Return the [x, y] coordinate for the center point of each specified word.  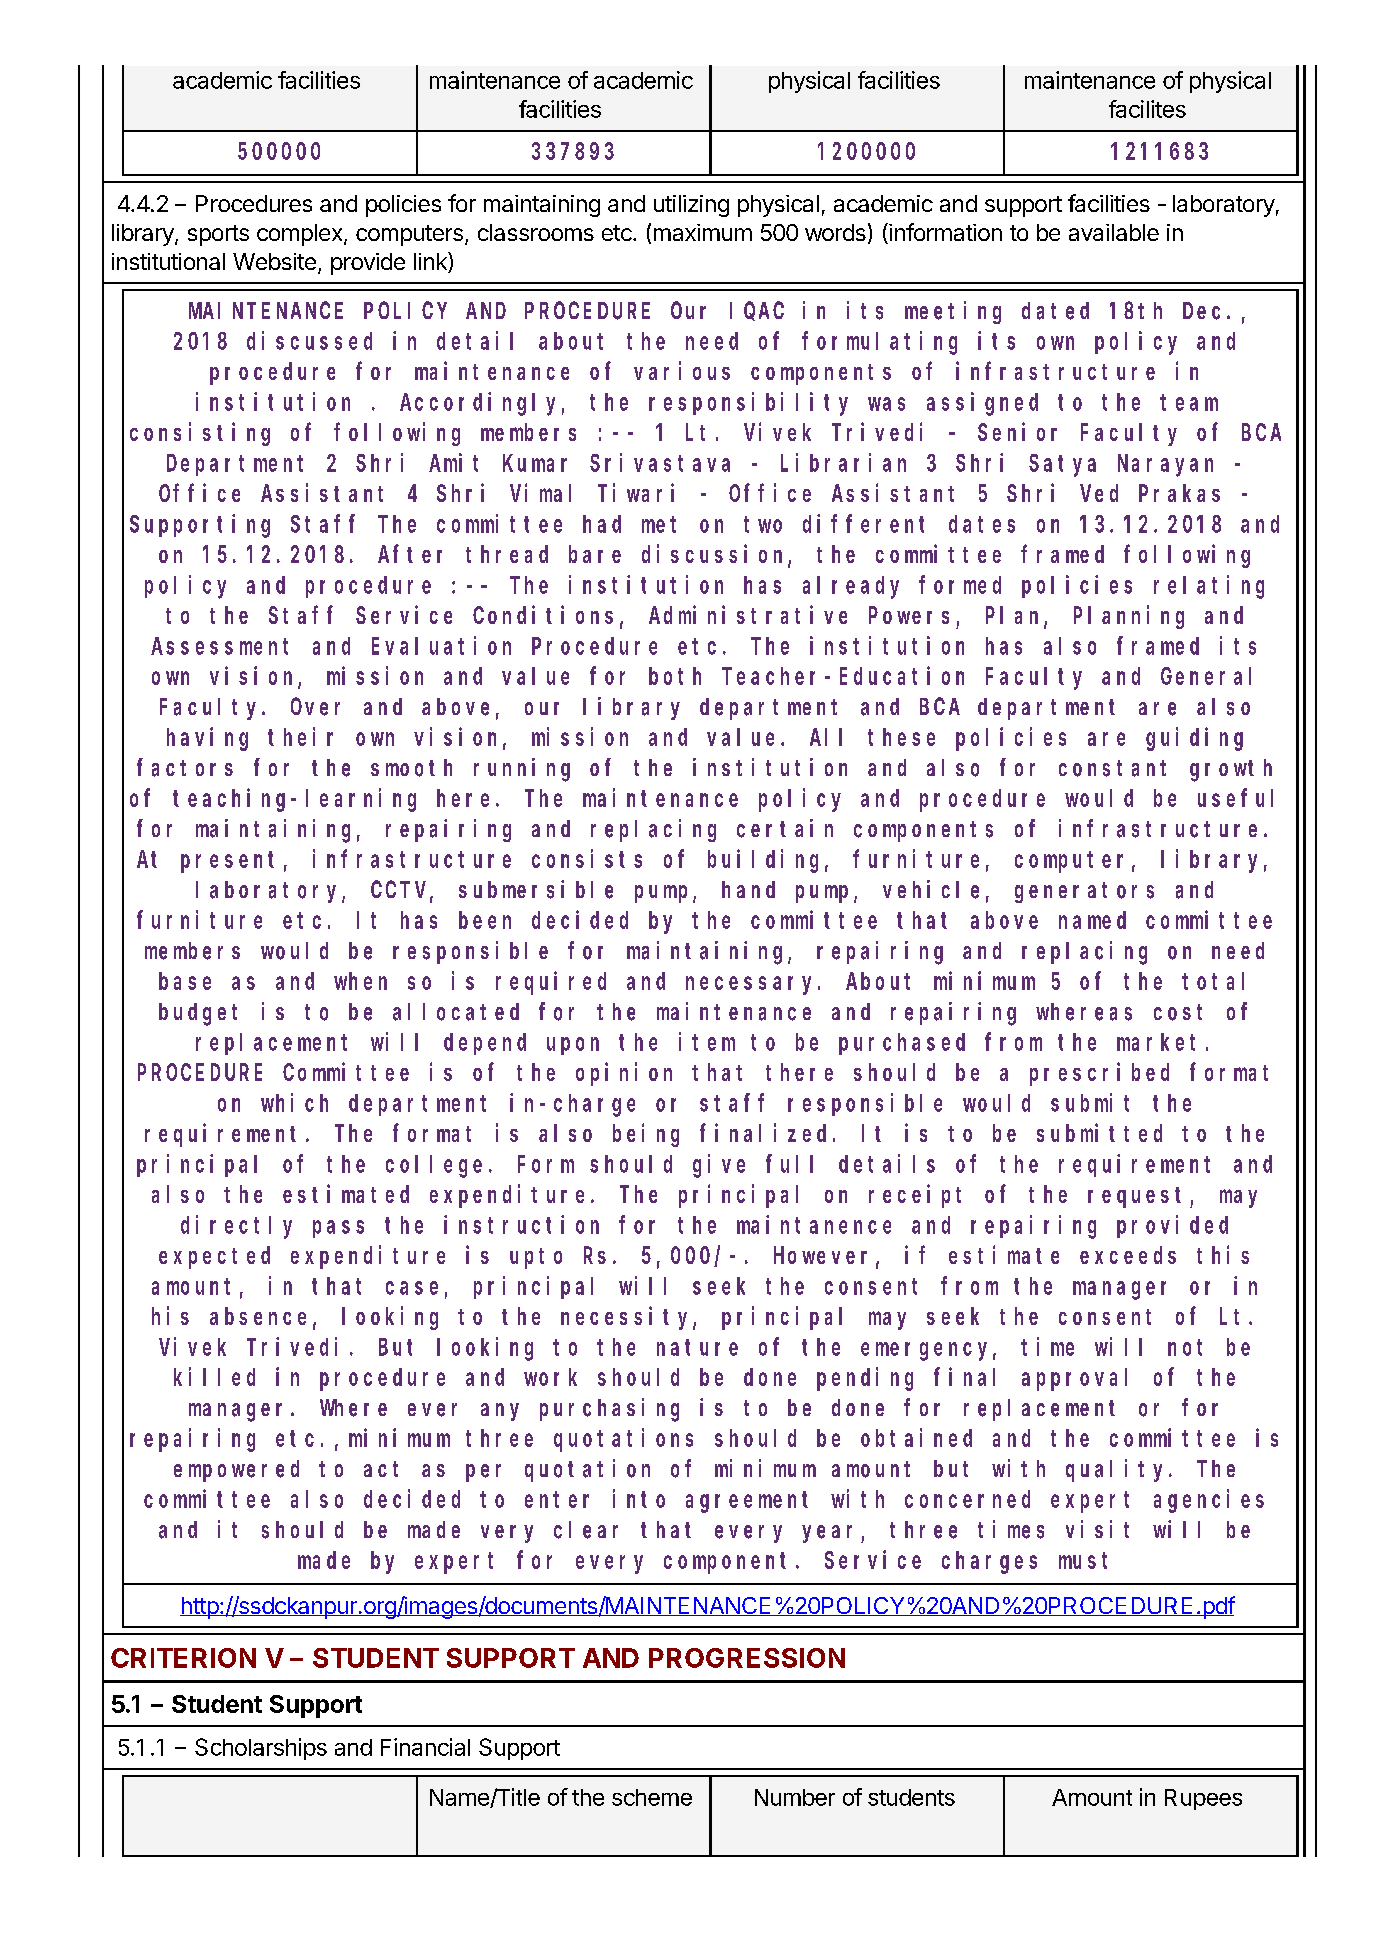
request [1139, 1197]
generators [1084, 892]
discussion [715, 555]
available [1114, 232]
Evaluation [441, 645]
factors [185, 768]
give [719, 1166]
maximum [703, 232]
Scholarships [261, 1749]
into [639, 1498]
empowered [236, 1471]
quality [1118, 1470]
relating [1209, 587]
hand [748, 889]
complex [301, 235]
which [294, 1102]
